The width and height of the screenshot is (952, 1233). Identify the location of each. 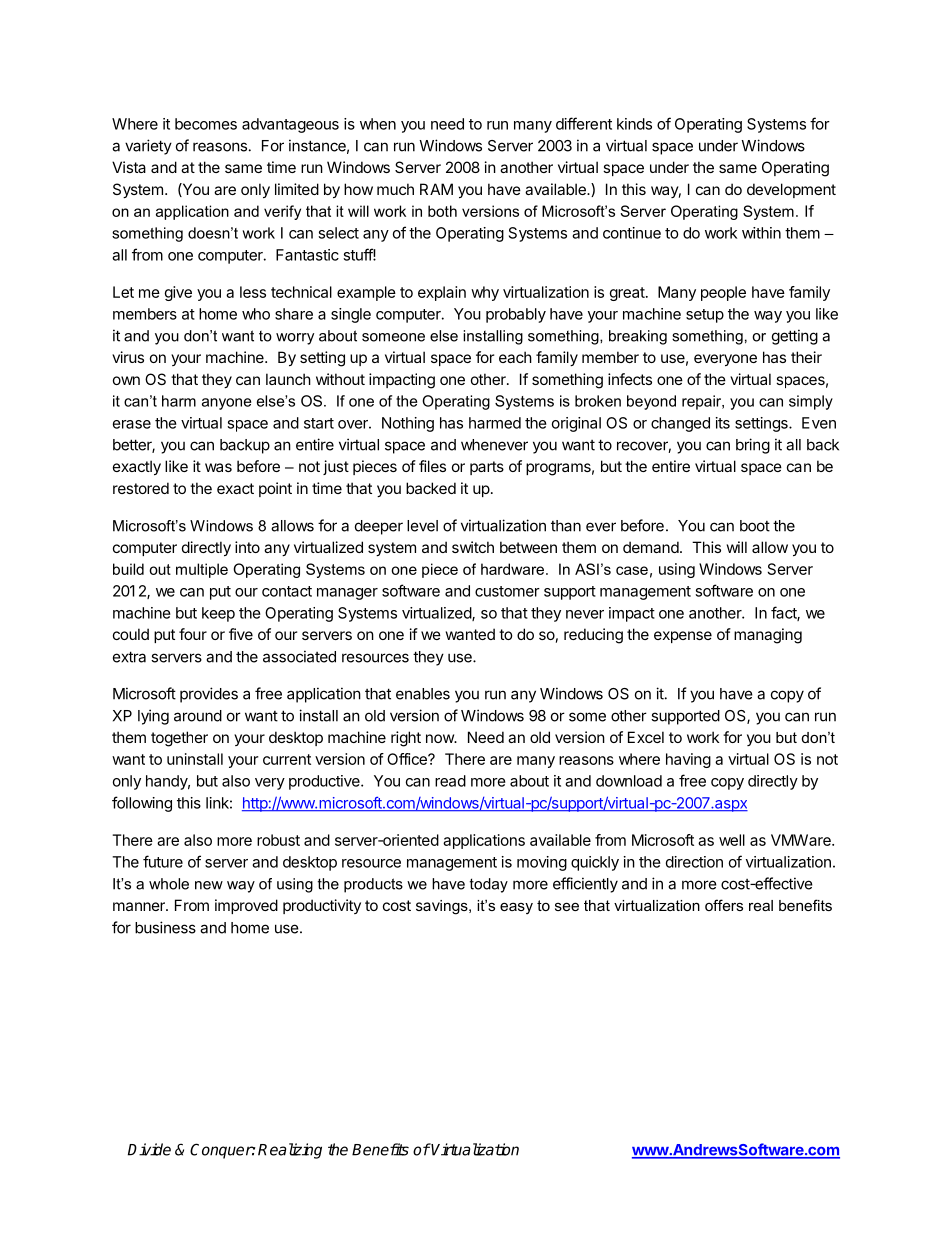
(515, 357).
